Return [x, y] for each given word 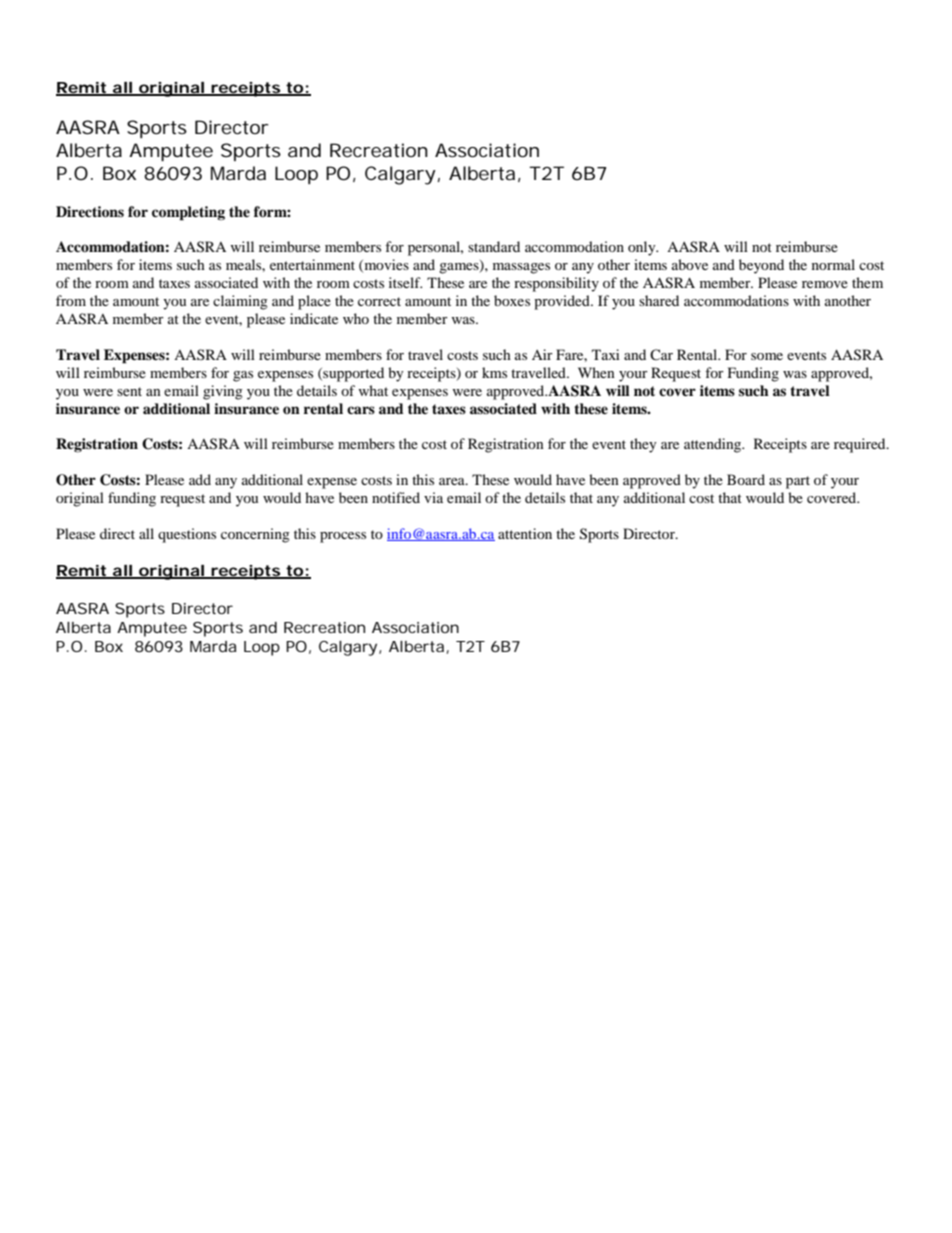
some [767, 356]
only [643, 248]
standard [494, 246]
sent [129, 391]
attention [525, 533]
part [798, 482]
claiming [240, 302]
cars [361, 410]
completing [188, 213]
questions [187, 535]
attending [714, 445]
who [356, 318]
